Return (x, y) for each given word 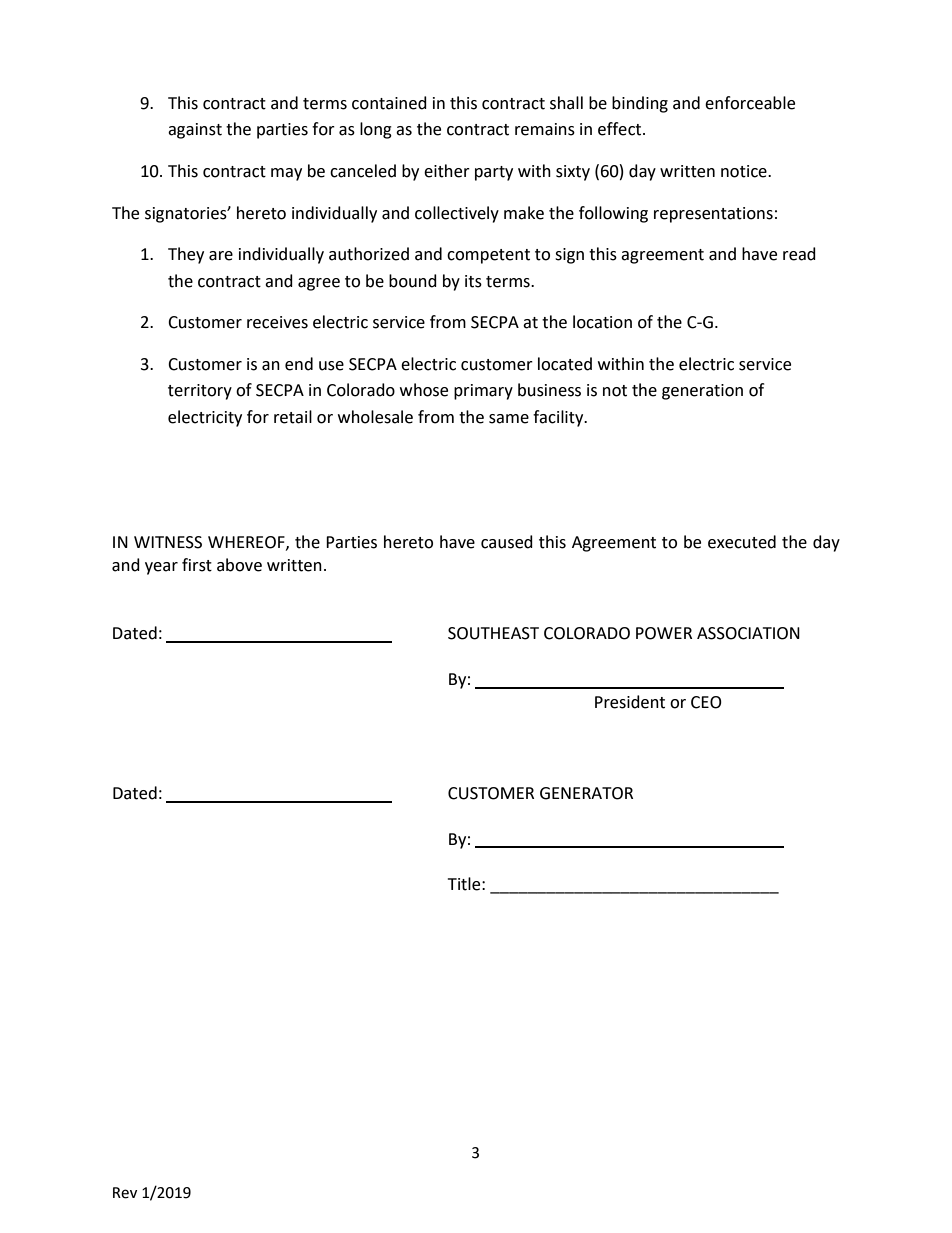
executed (742, 542)
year (161, 568)
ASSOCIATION (748, 633)
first (197, 565)
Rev (125, 1193)
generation (702, 392)
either (447, 171)
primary (483, 392)
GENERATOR (586, 793)
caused (507, 542)
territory (200, 392)
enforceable (750, 103)
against (195, 131)
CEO (706, 702)
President (630, 702)
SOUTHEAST (493, 633)
